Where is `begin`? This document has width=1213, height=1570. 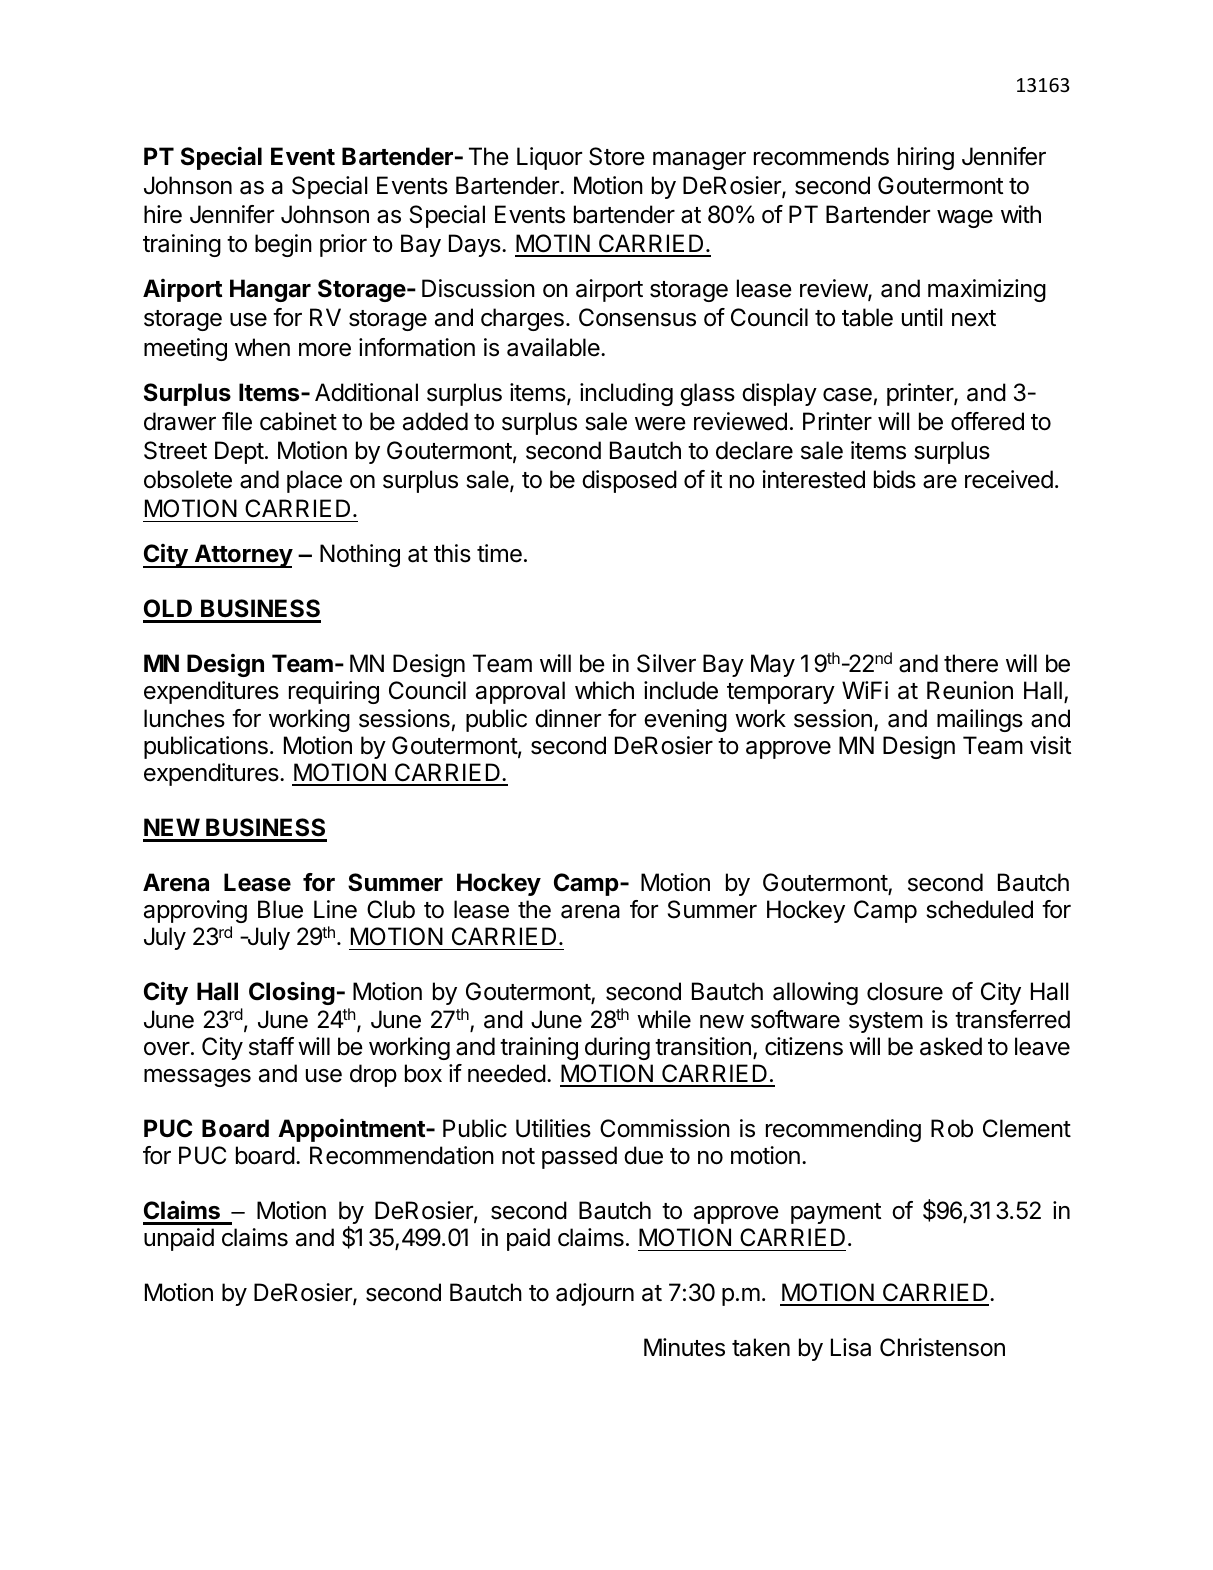
begin is located at coordinates (283, 245).
